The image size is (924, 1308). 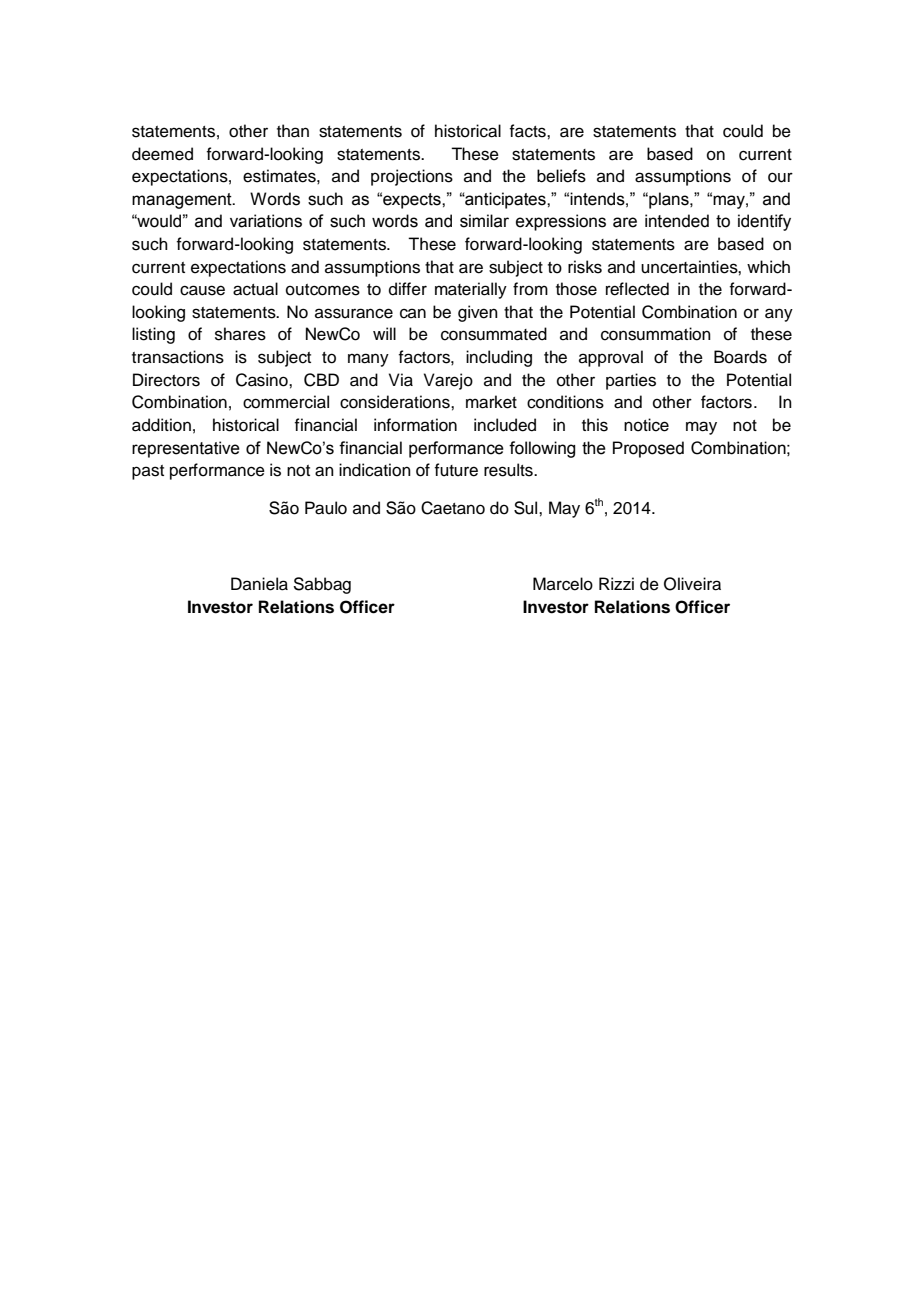 I want to click on transactions, so click(x=178, y=357).
